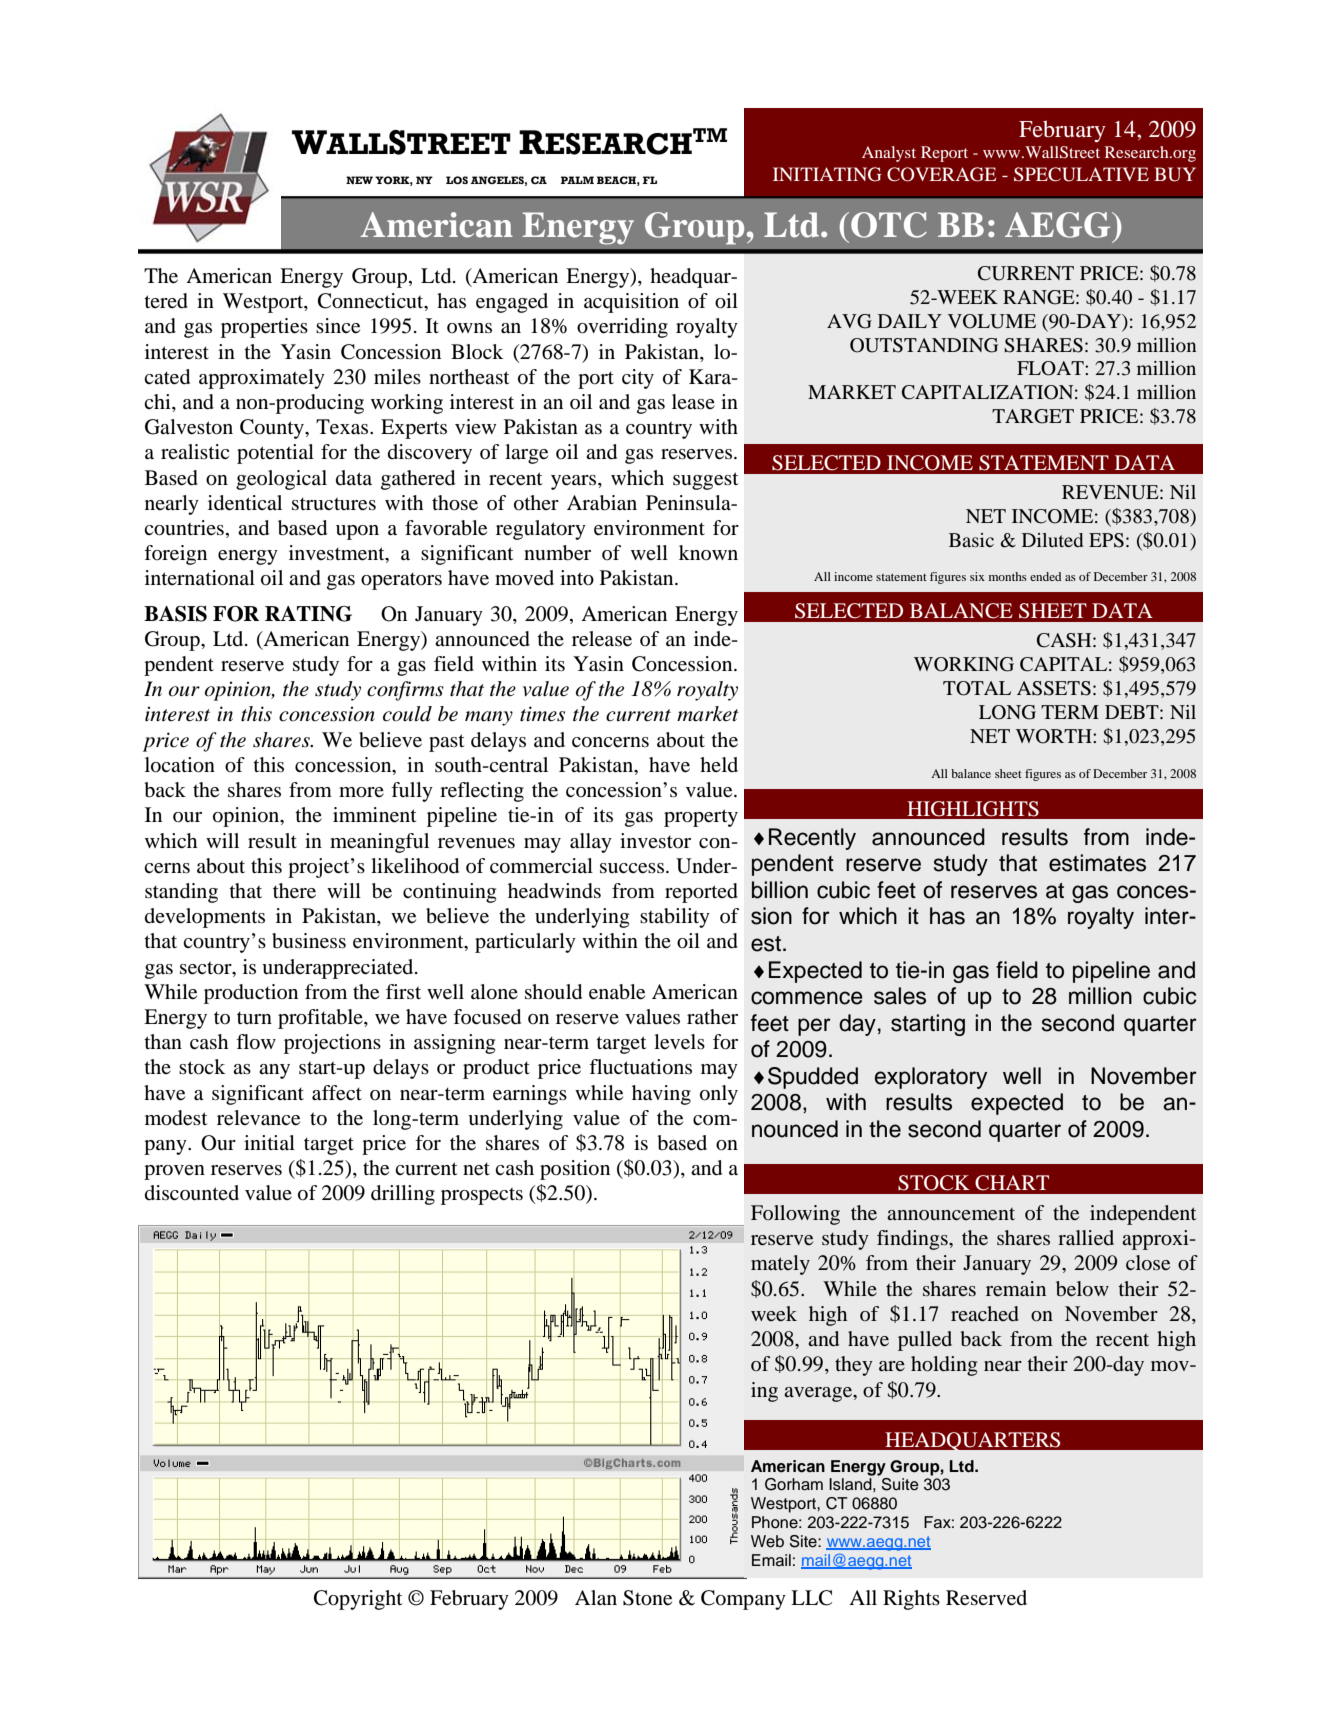  I want to click on Rights, so click(911, 1600).
